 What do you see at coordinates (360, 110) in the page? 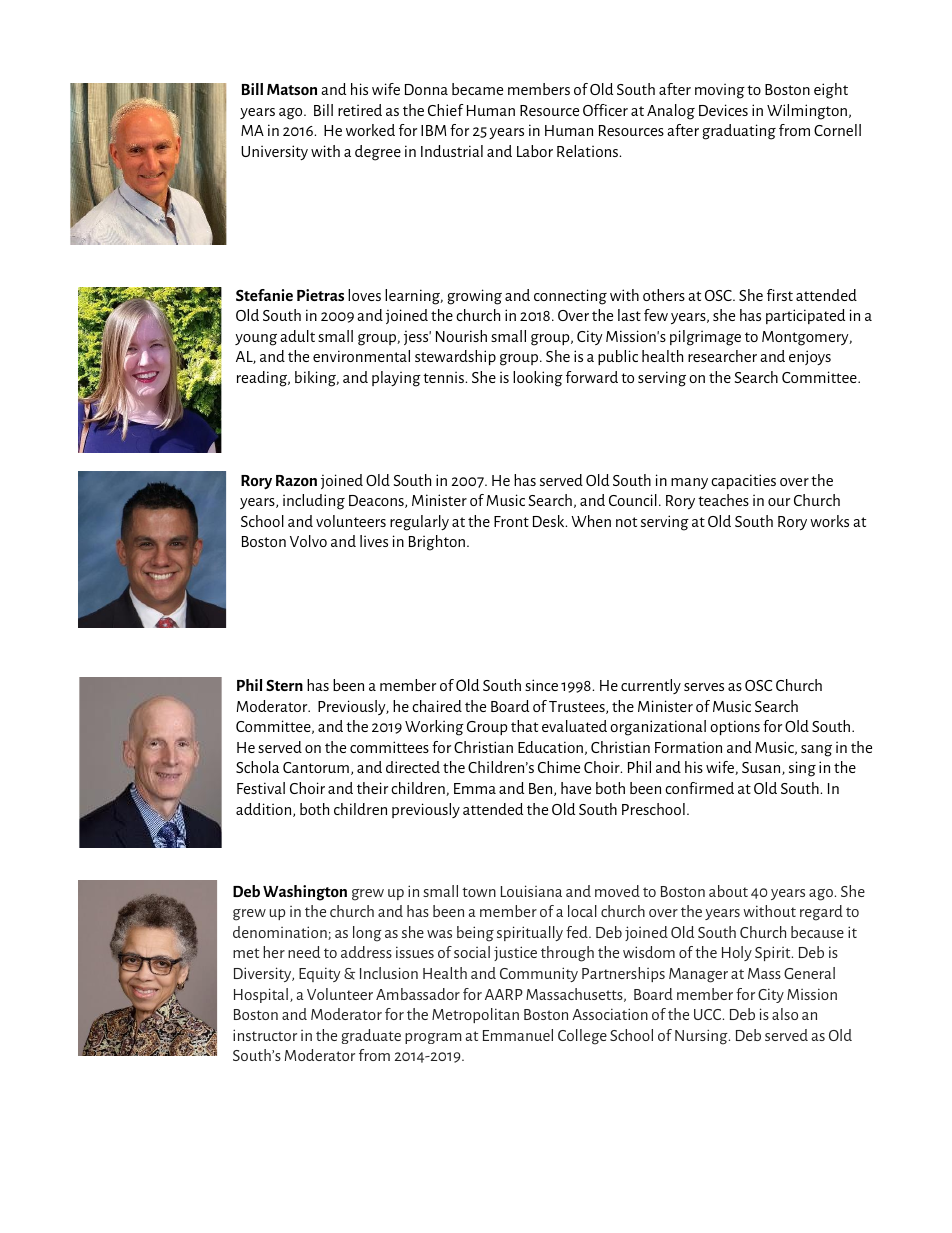
I see `retired` at bounding box center [360, 110].
